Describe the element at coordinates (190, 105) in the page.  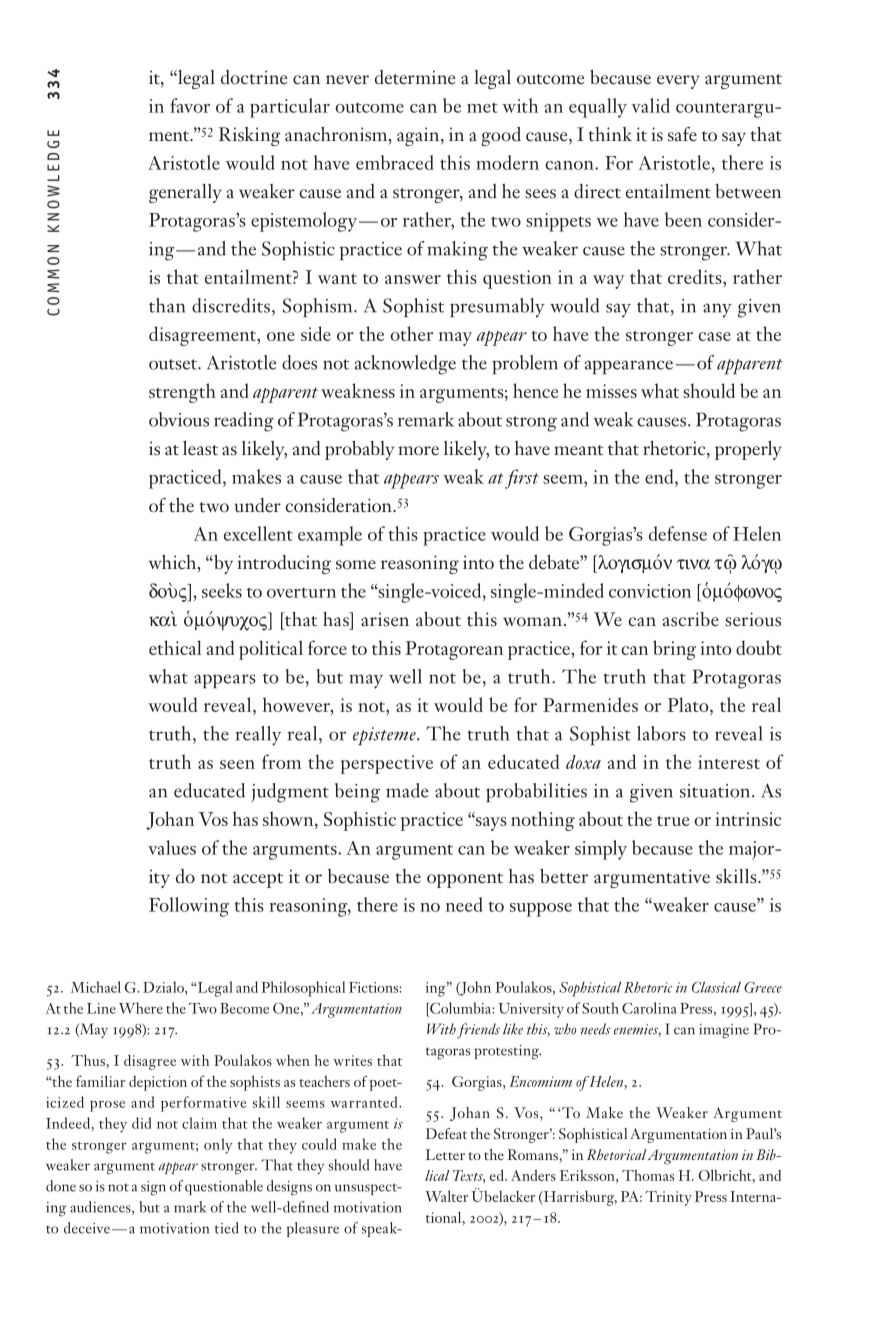
I see `favor` at that location.
